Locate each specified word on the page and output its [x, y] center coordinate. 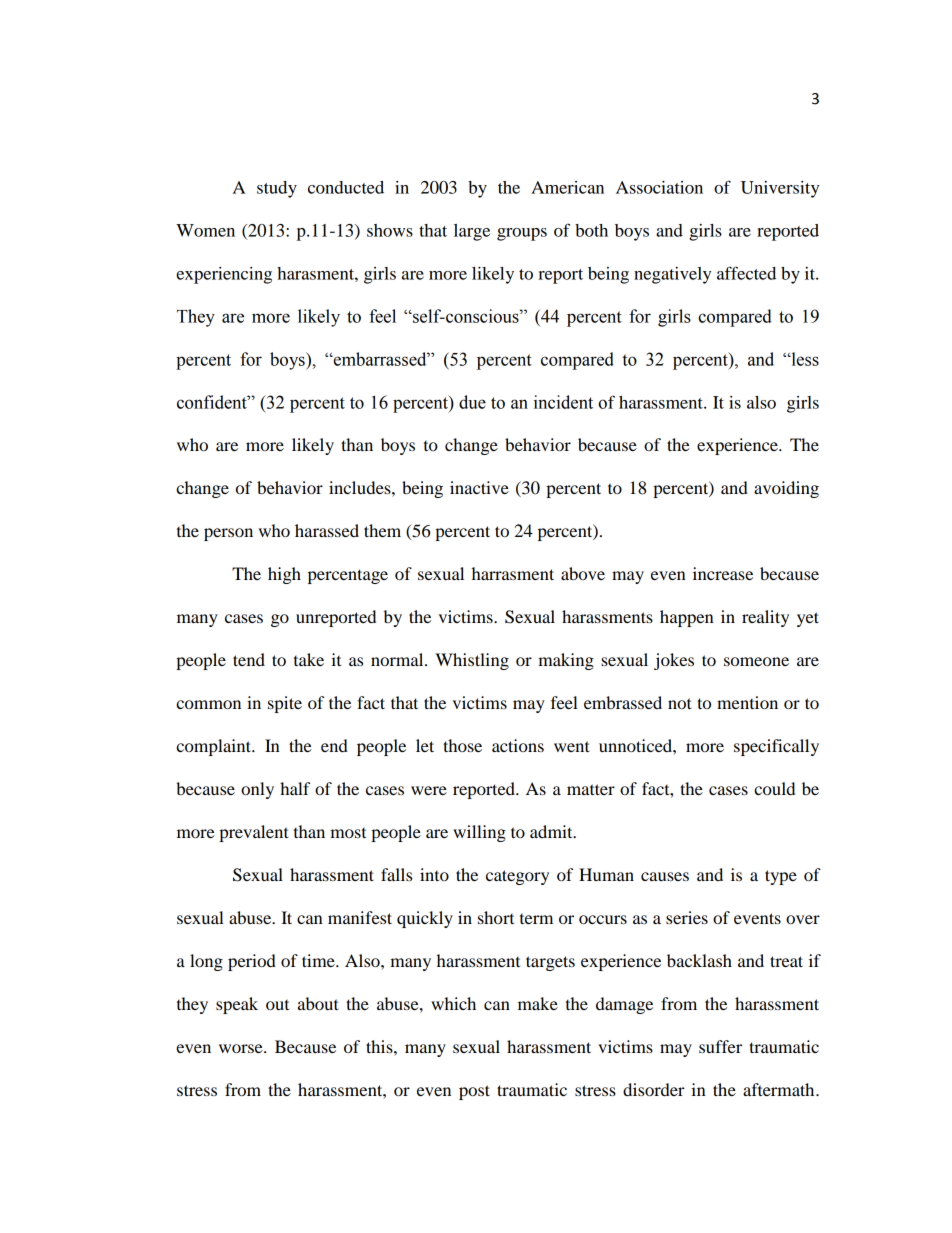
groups [522, 234]
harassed [327, 530]
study [277, 189]
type [781, 877]
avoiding [786, 489]
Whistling [472, 661]
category [517, 877]
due [472, 402]
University [780, 189]
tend [249, 659]
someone [756, 661]
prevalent [254, 833]
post [474, 1092]
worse [242, 1048]
